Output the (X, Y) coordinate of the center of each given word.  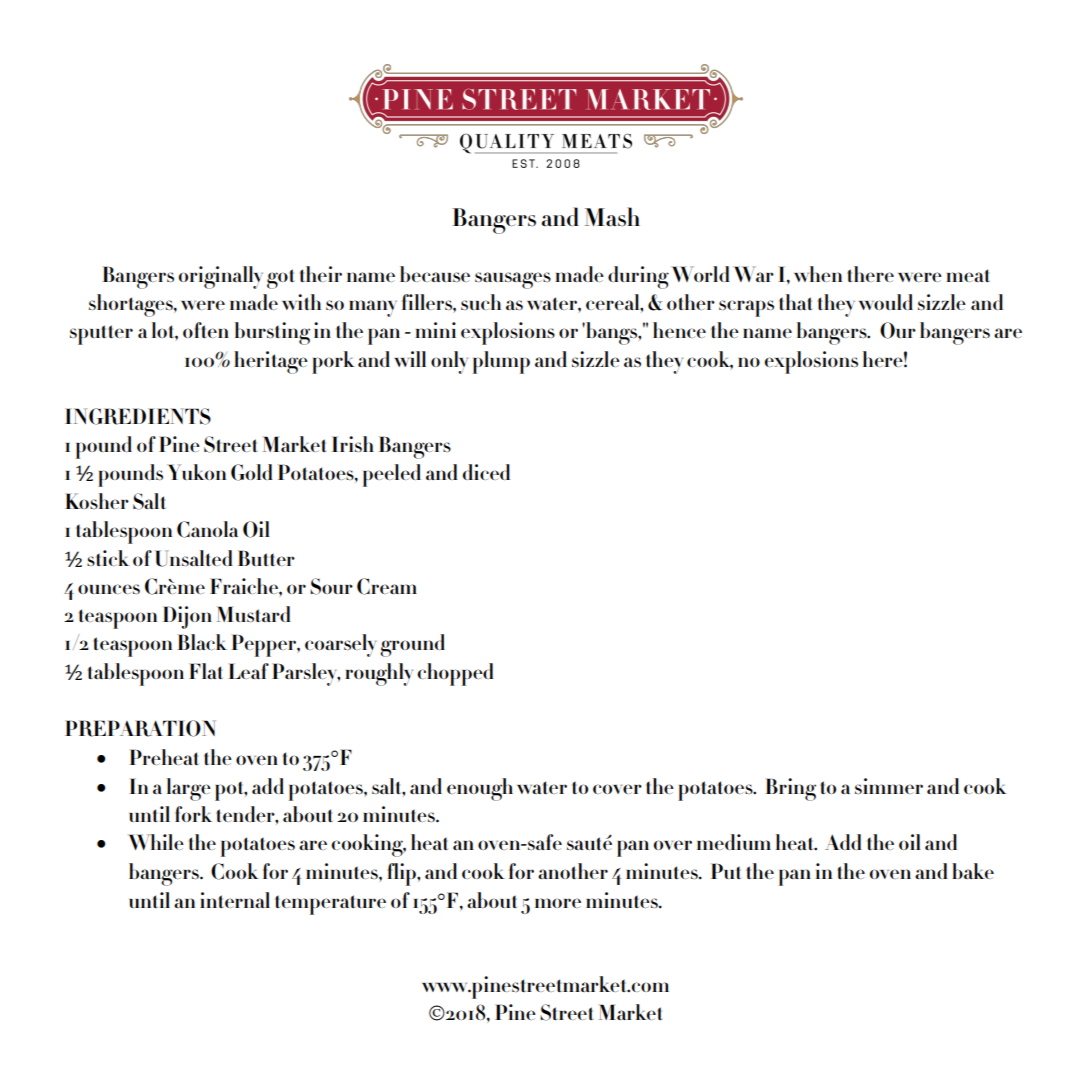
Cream (387, 586)
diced (486, 472)
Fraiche (245, 586)
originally (221, 277)
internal (235, 900)
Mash (612, 217)
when (818, 274)
